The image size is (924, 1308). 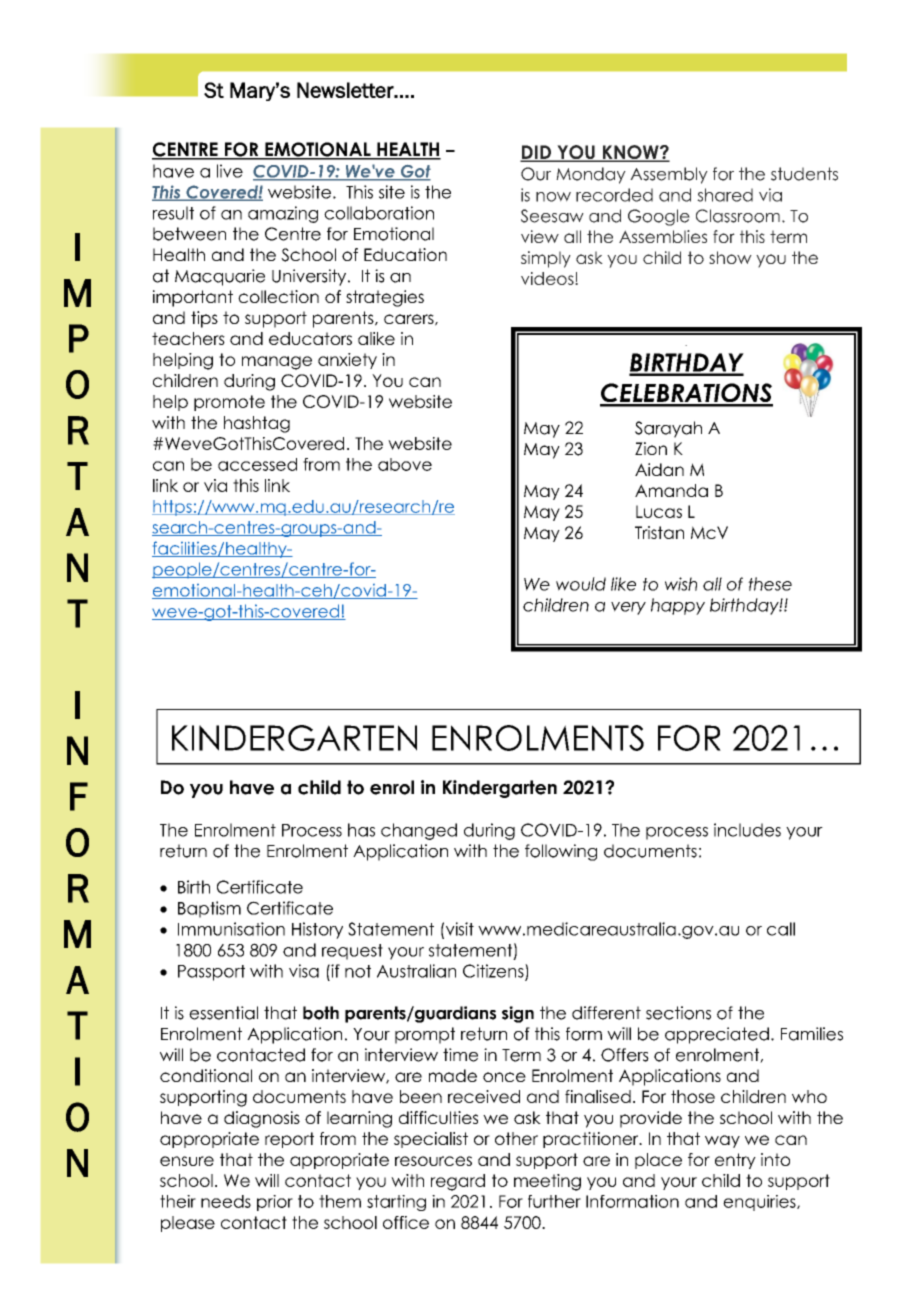 What do you see at coordinates (405, 464) in the screenshot?
I see `above` at bounding box center [405, 464].
